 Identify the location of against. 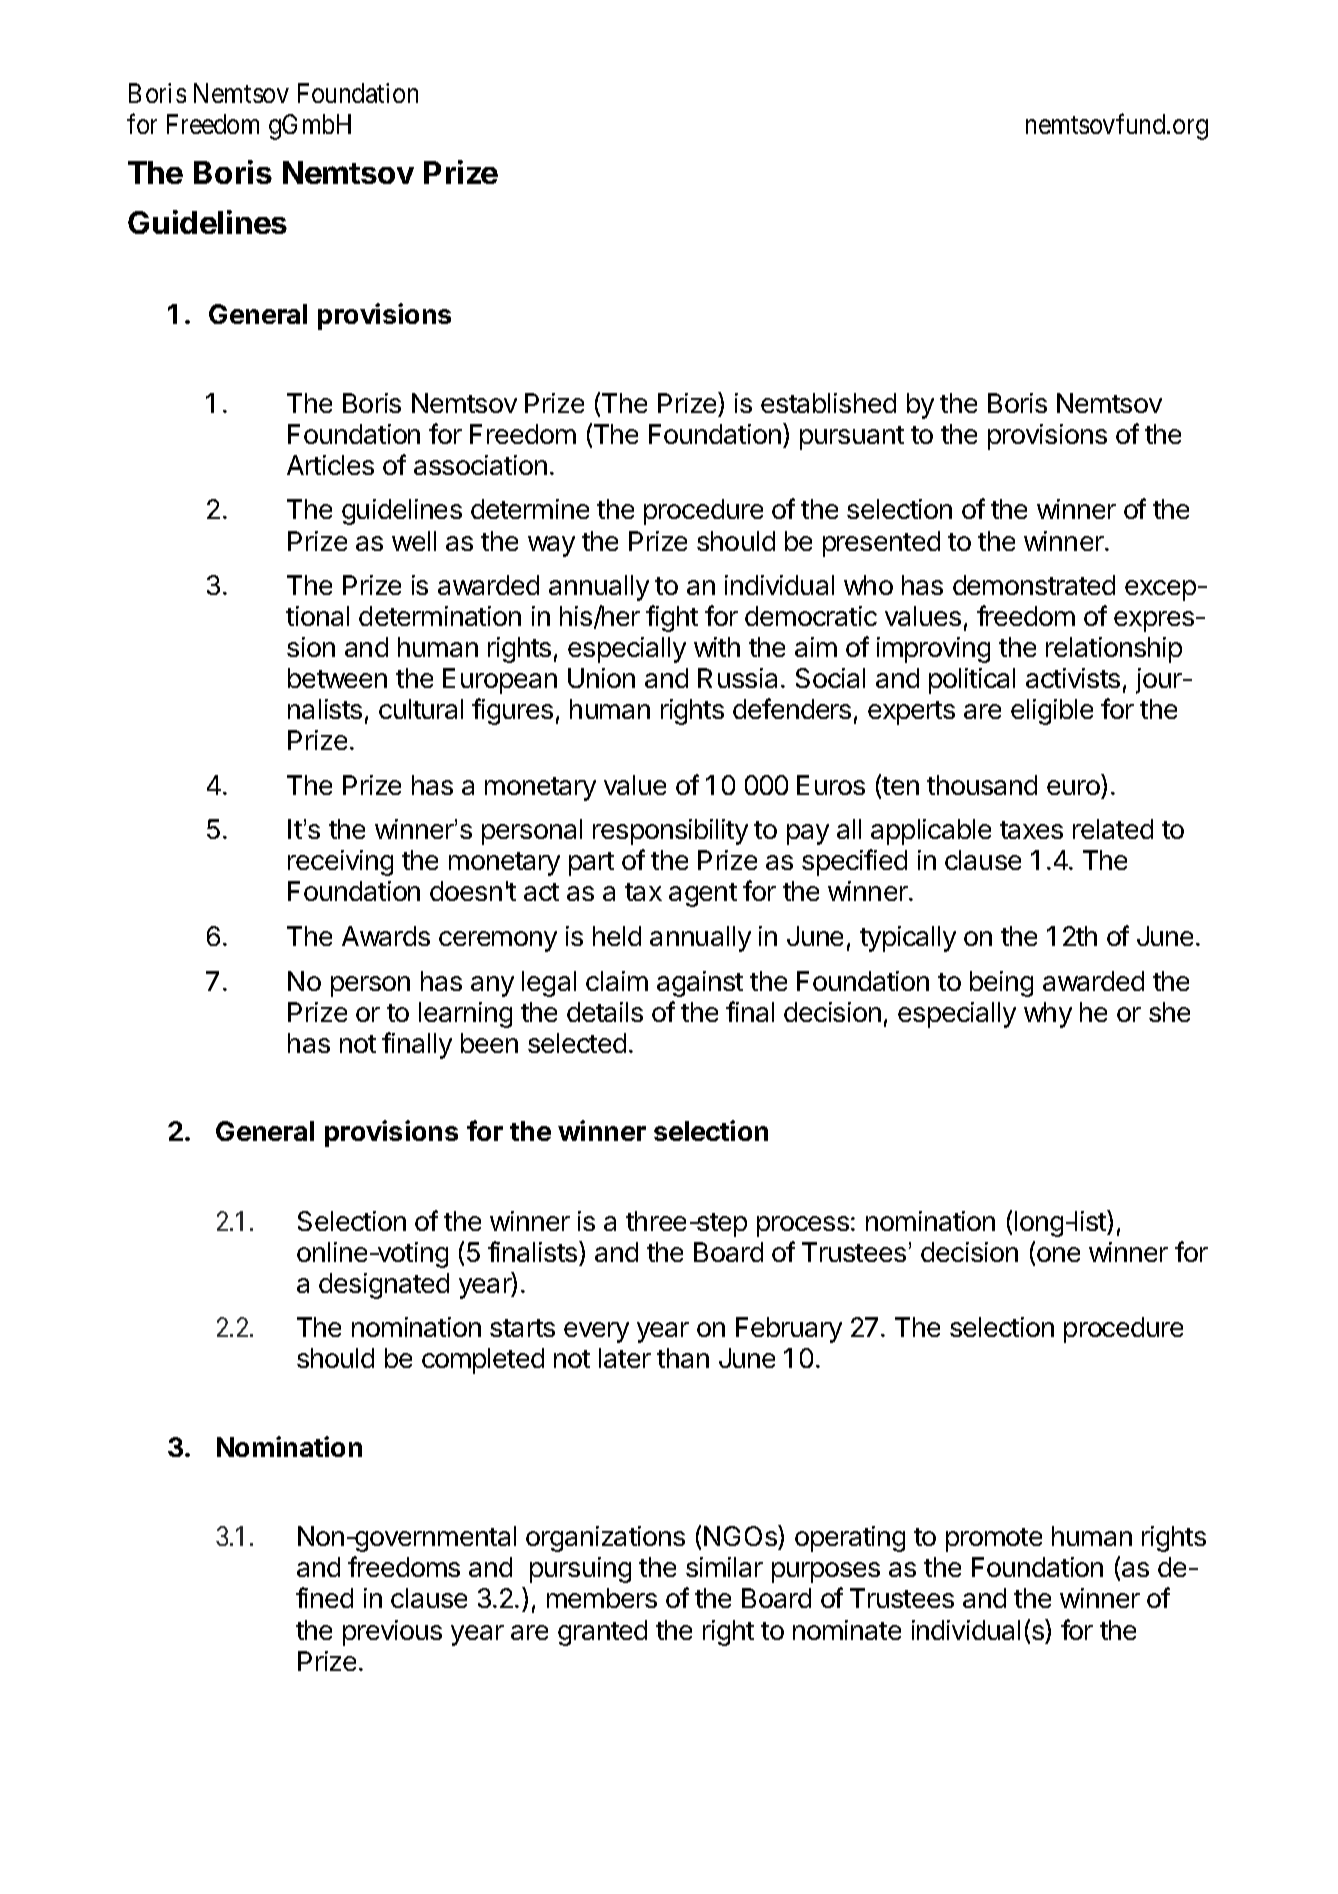
(700, 984).
